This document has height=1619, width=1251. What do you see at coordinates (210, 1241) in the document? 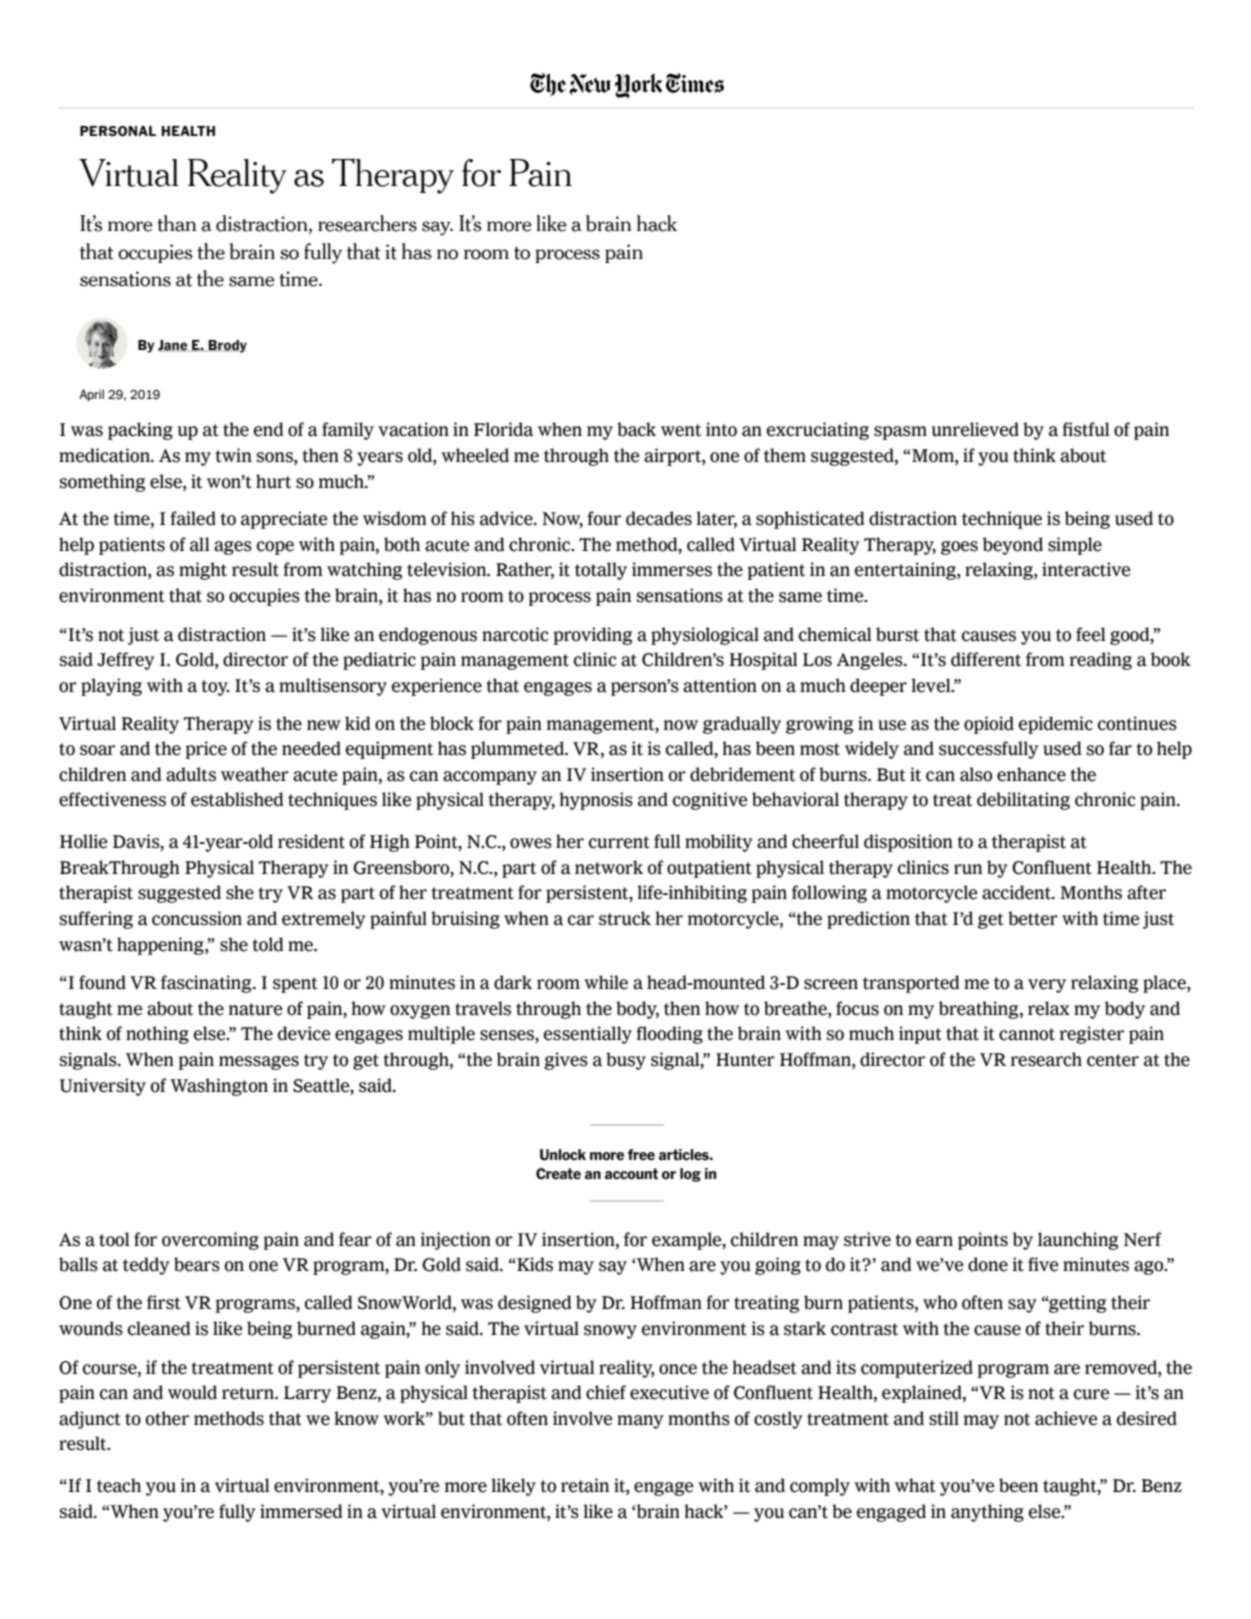
I see `overcoming` at bounding box center [210, 1241].
